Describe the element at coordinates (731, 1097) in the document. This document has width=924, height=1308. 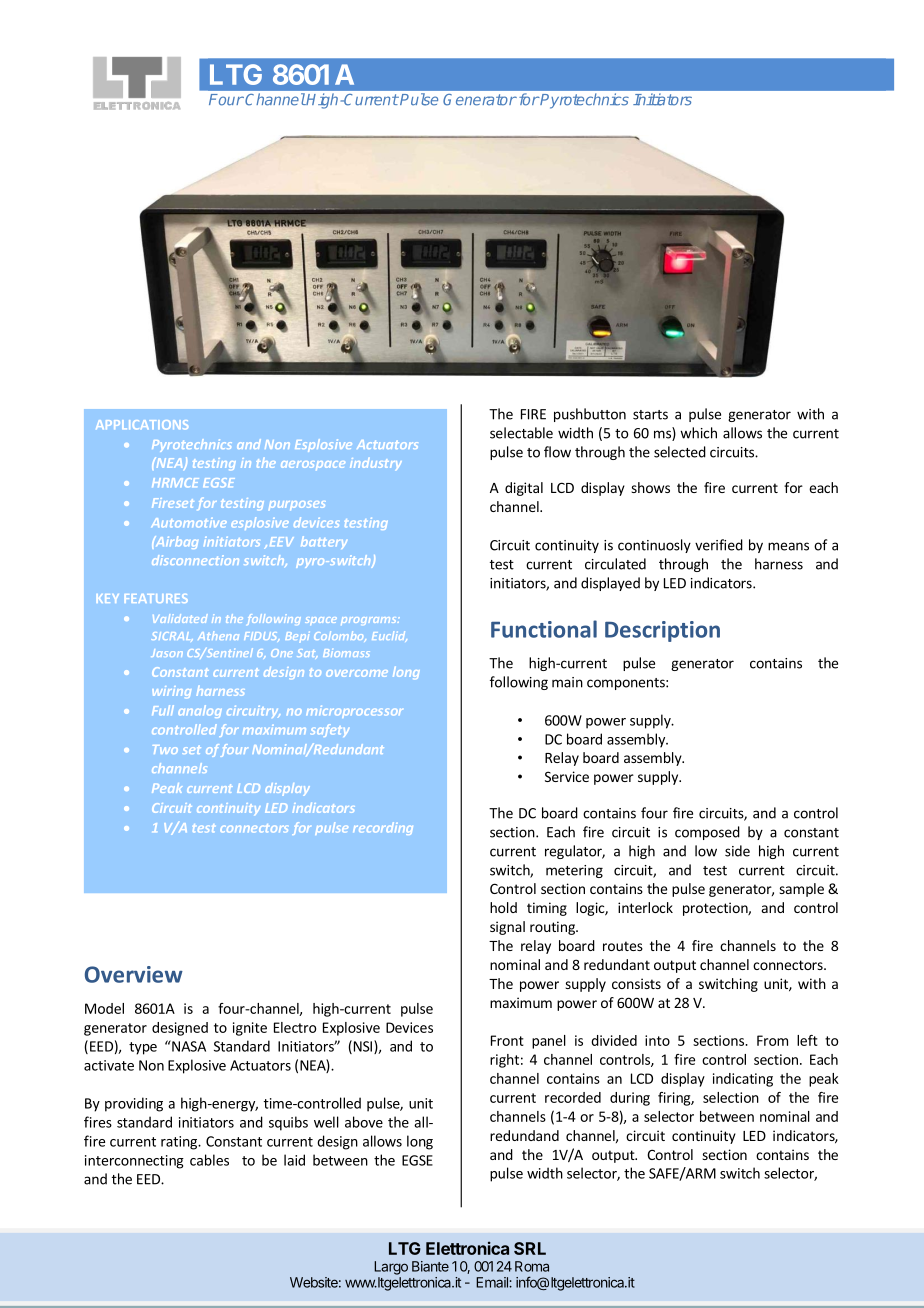
I see `selection` at that location.
